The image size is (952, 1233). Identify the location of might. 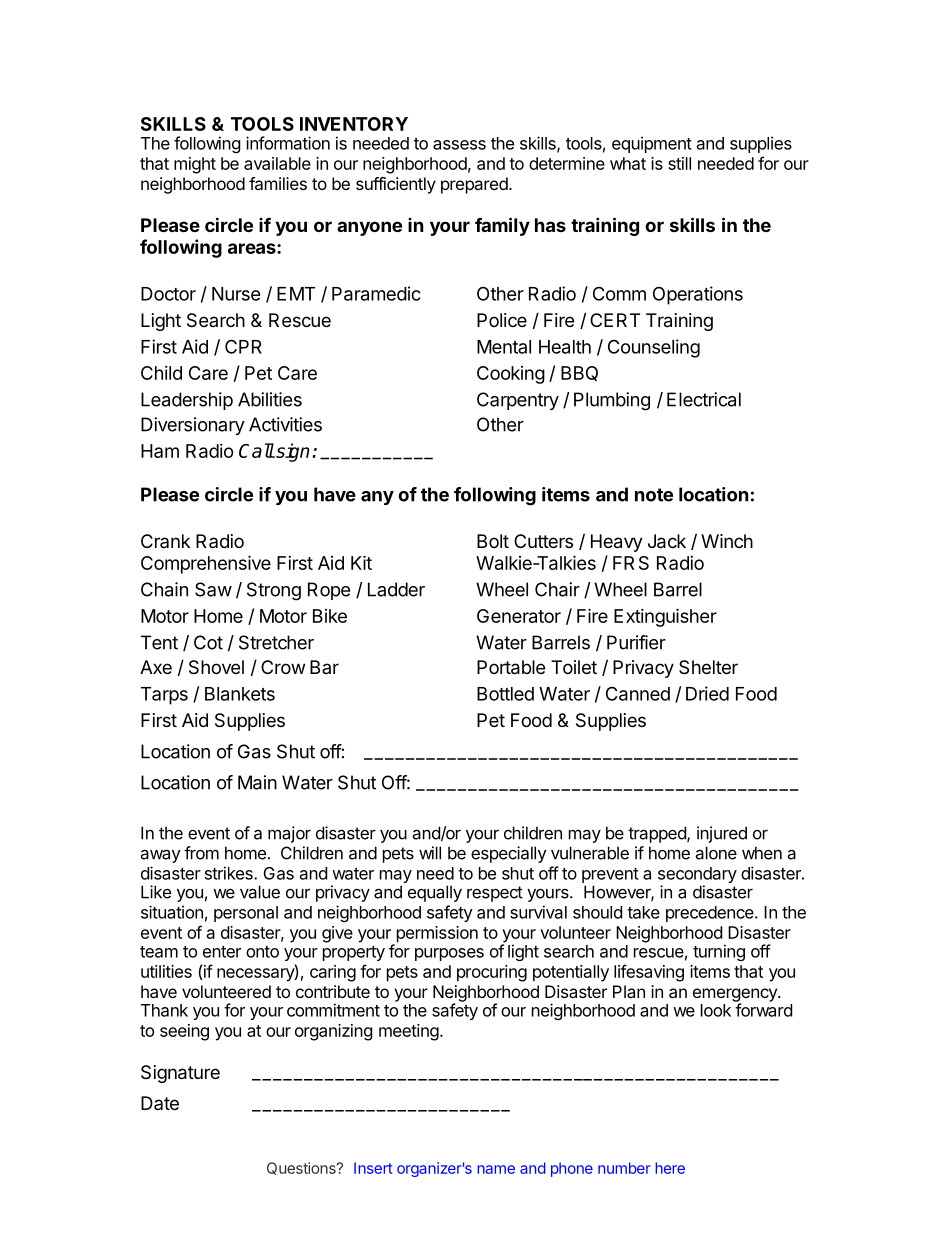
(195, 165).
